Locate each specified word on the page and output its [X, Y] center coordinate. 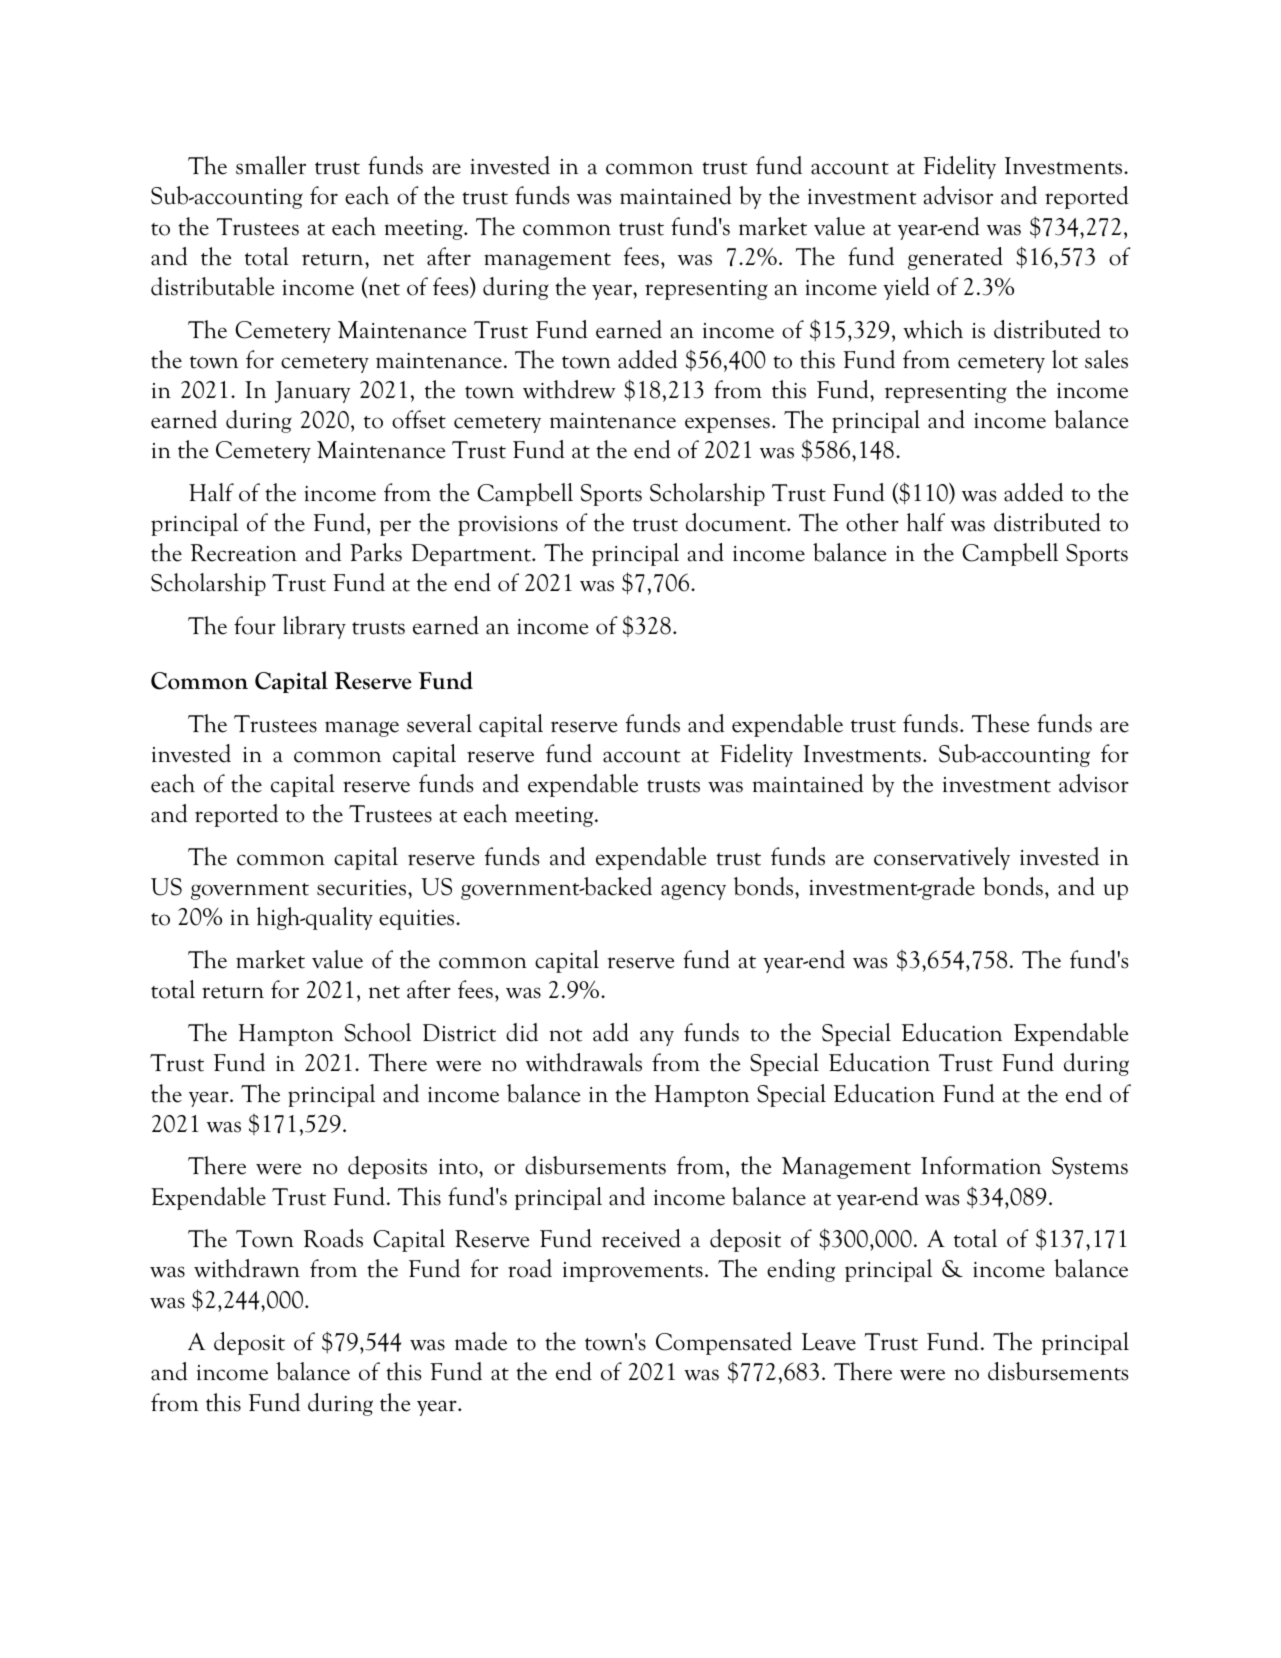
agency [693, 892]
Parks [376, 552]
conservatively [942, 858]
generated [955, 258]
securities [363, 888]
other [872, 522]
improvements [633, 1272]
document [737, 522]
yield [906, 288]
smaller [271, 165]
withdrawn [247, 1268]
